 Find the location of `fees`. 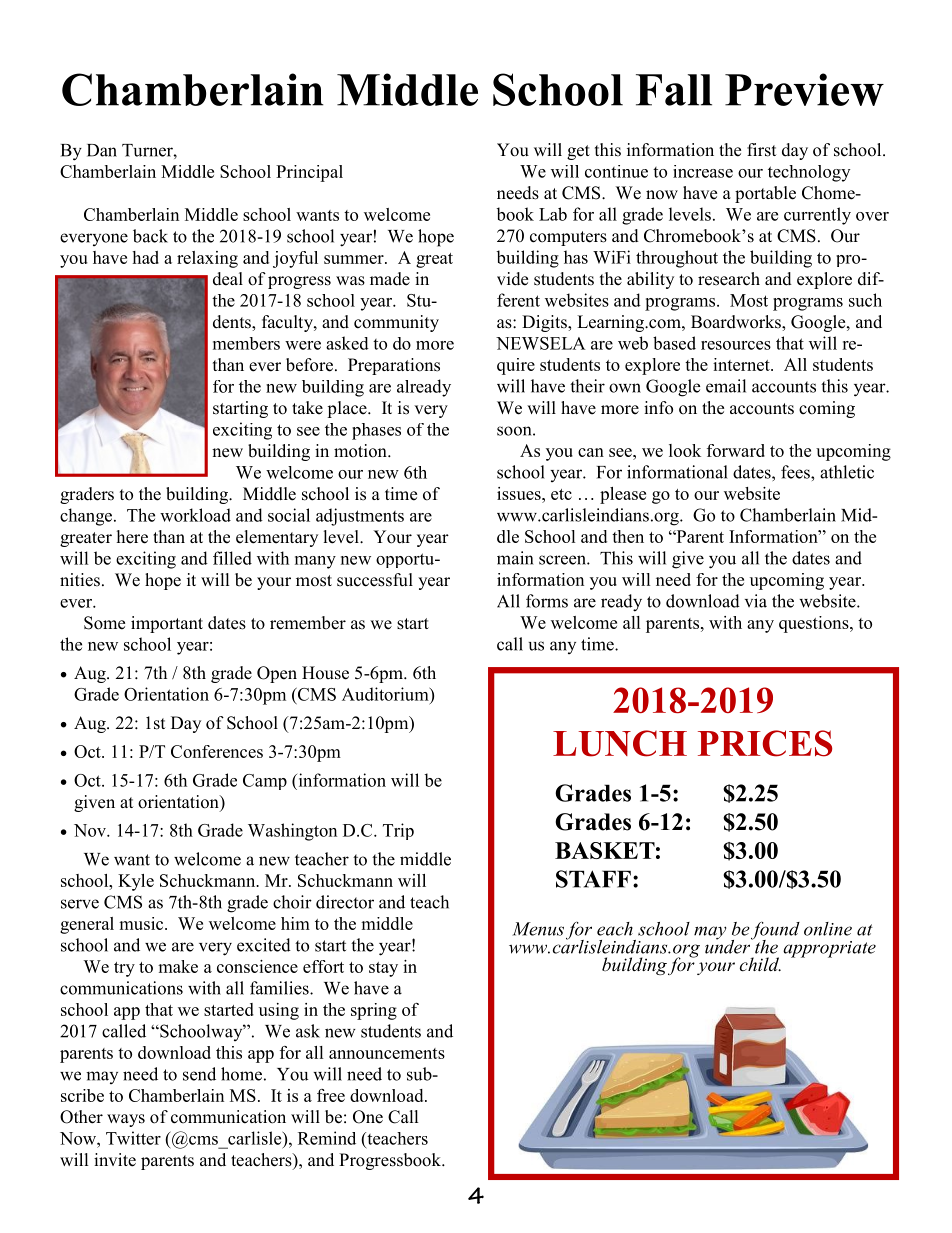

fees is located at coordinates (796, 472).
